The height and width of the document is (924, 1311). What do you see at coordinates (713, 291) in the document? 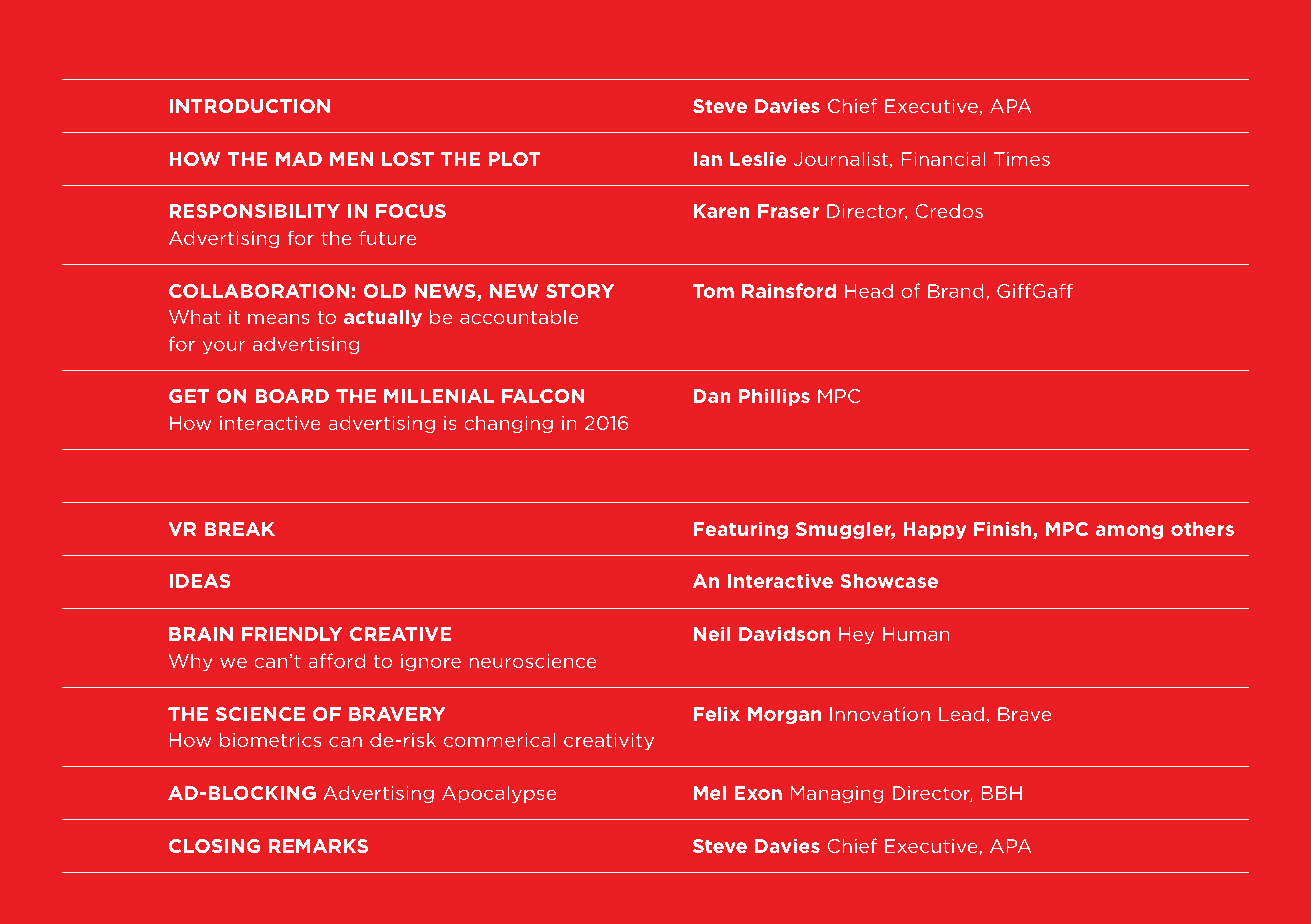
I see `Tom` at bounding box center [713, 291].
